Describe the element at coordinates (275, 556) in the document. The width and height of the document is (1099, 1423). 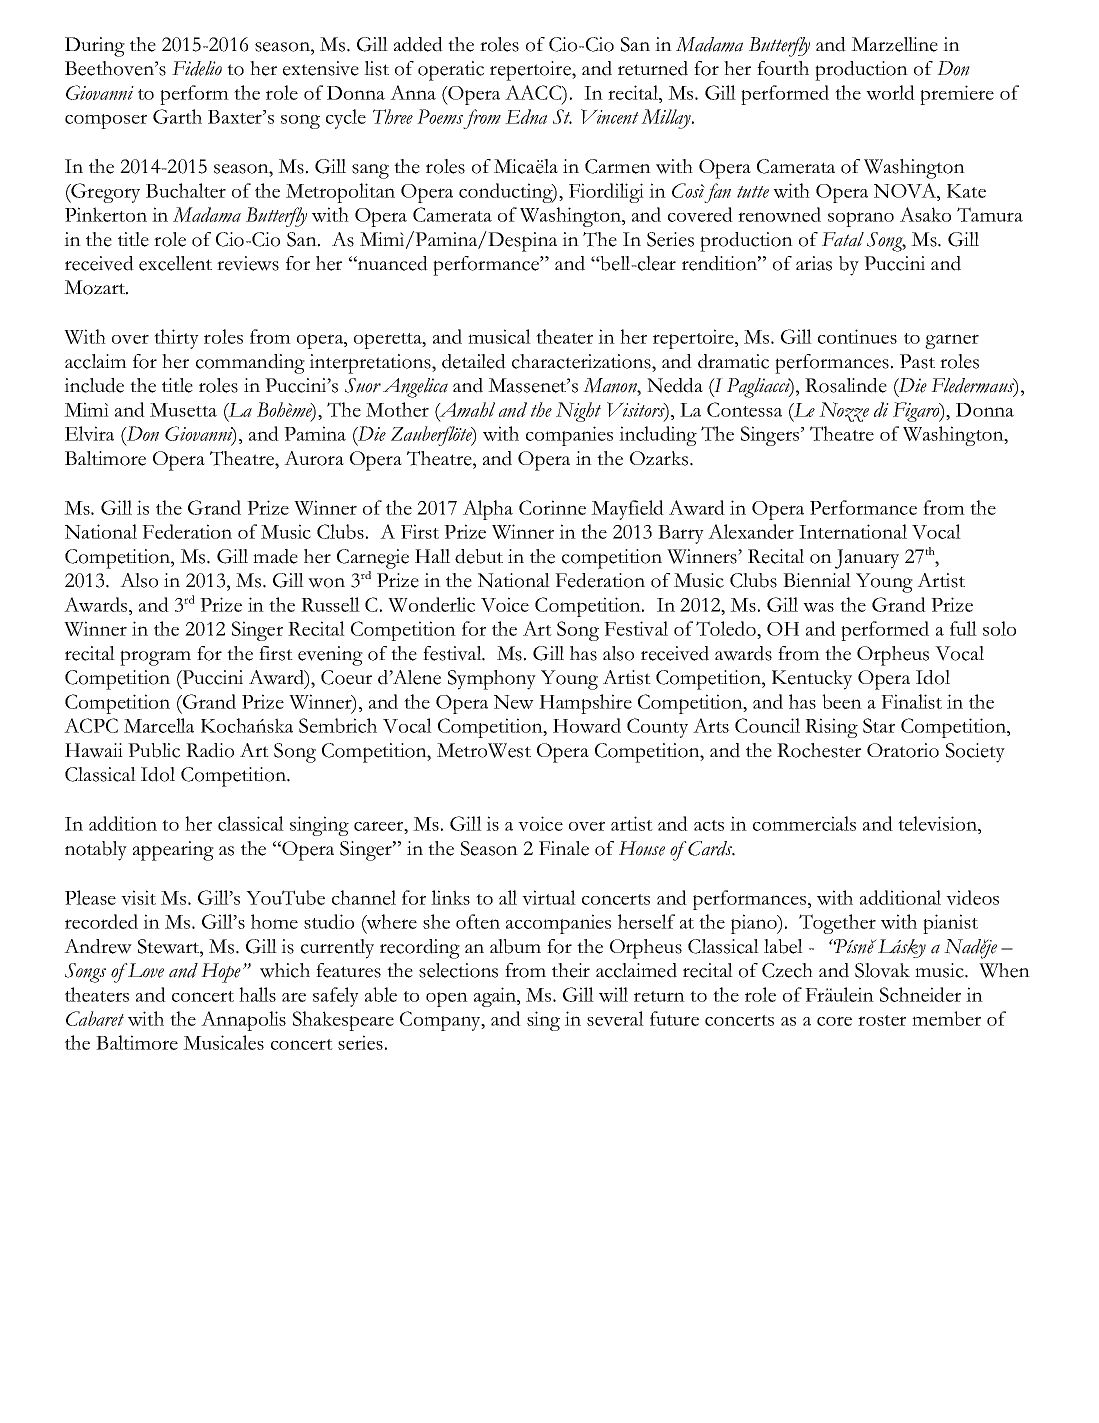
I see `made` at that location.
